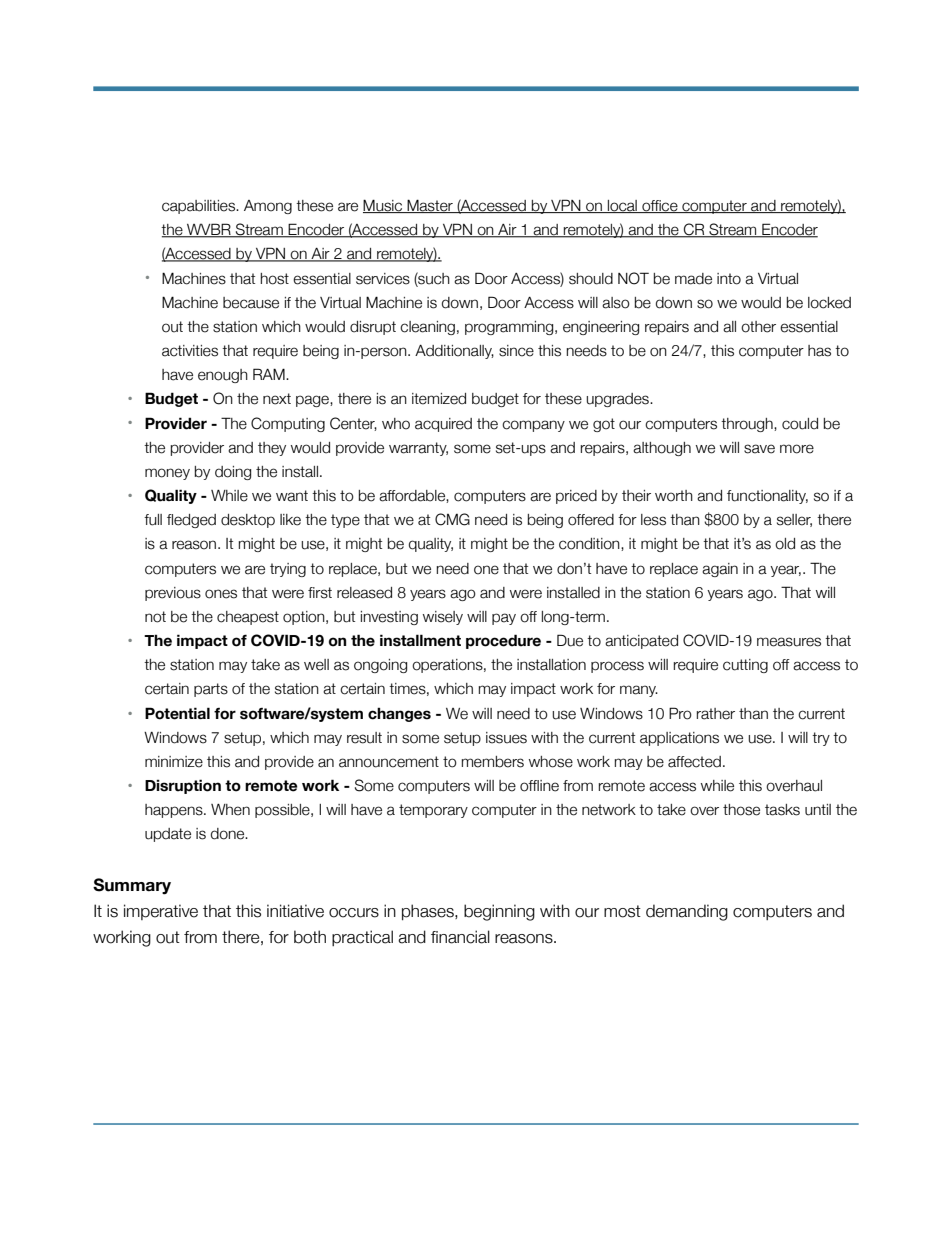  What do you see at coordinates (418, 449) in the screenshot?
I see `warranty` at bounding box center [418, 449].
